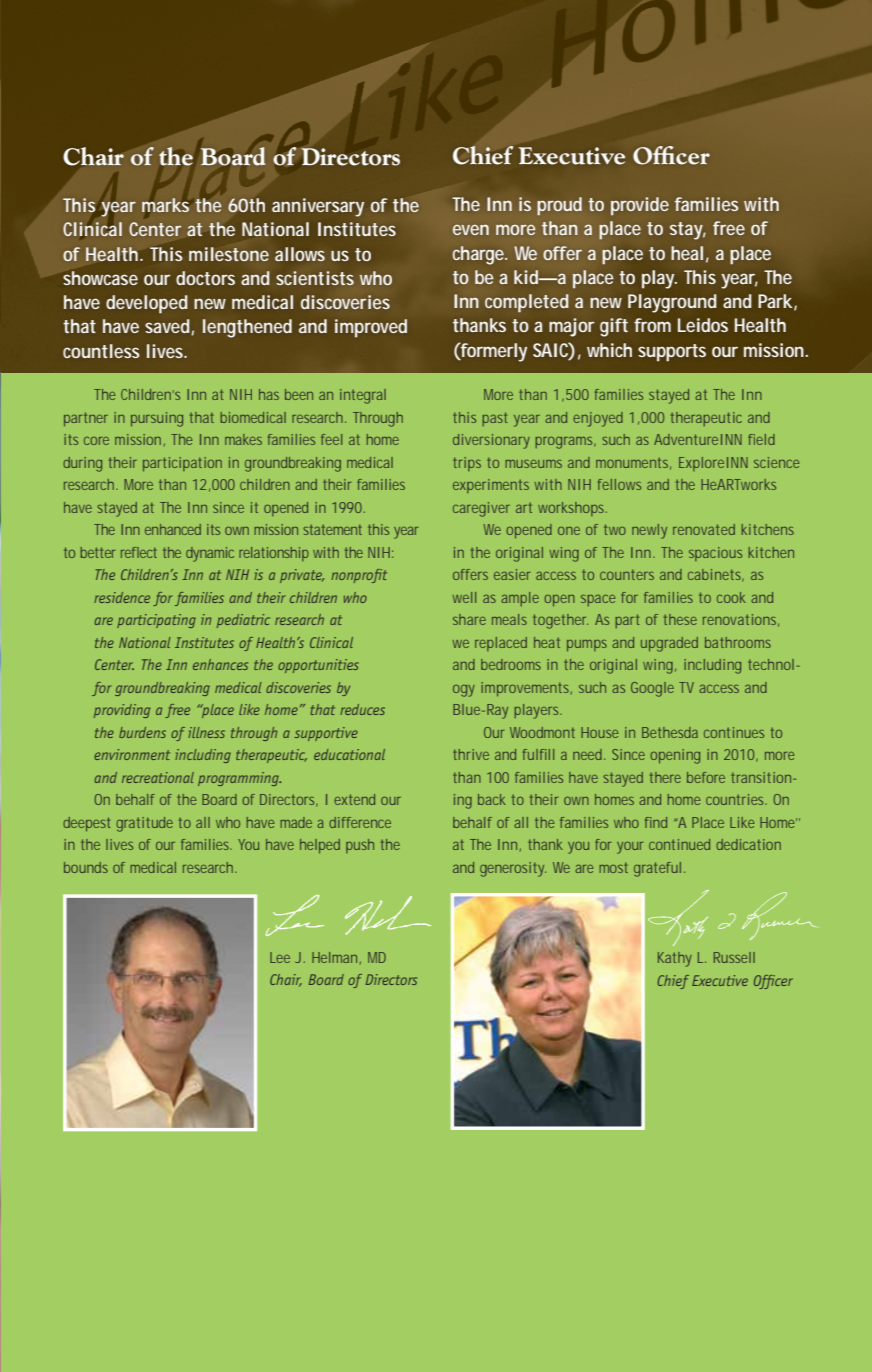  Describe the element at coordinates (761, 439) in the image. I see `field` at that location.
